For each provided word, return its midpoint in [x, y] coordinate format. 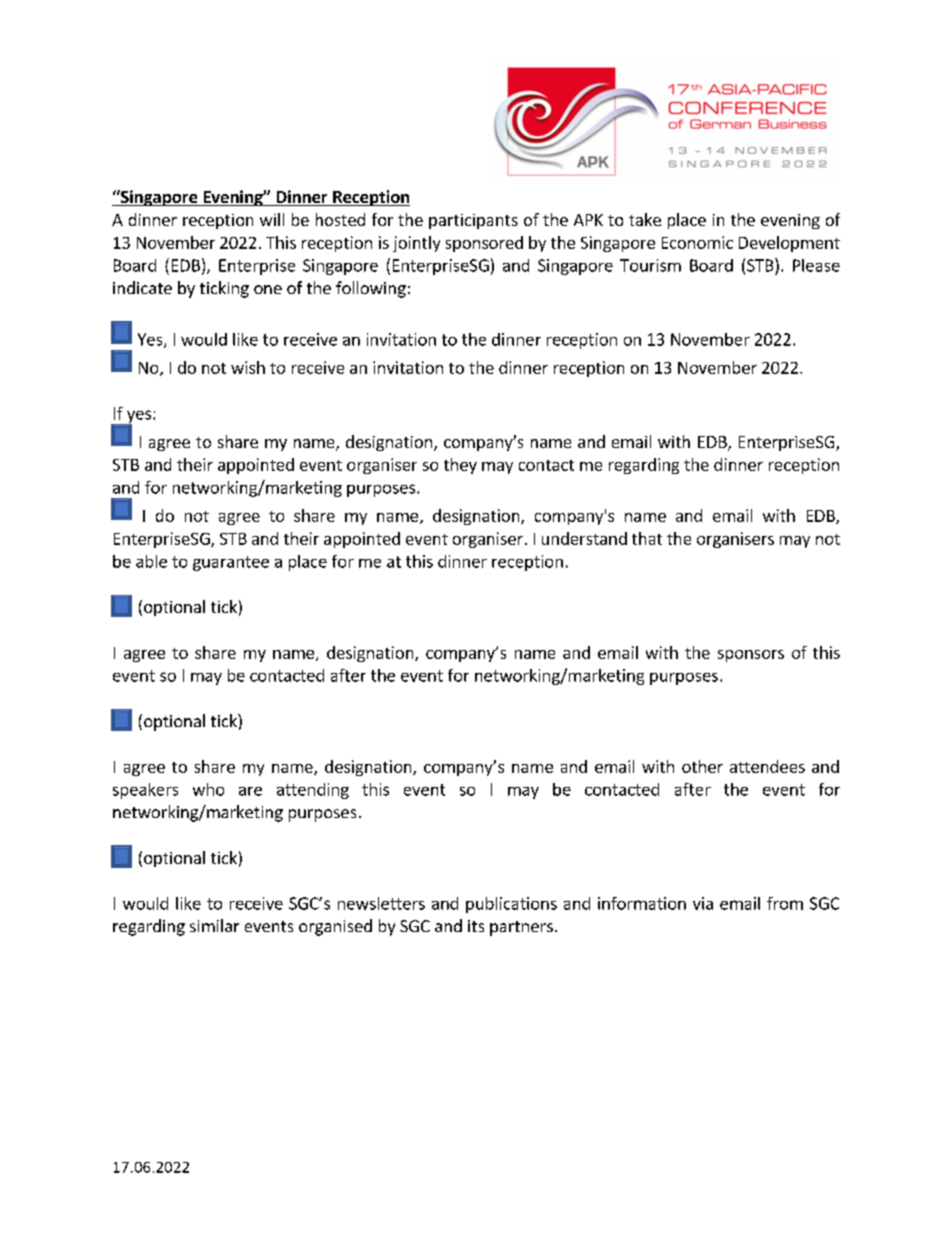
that [647, 538]
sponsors [751, 656]
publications [511, 905]
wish [248, 367]
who [208, 789]
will [272, 219]
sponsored [484, 244]
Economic [697, 242]
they [460, 466]
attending [313, 791]
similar [214, 925]
